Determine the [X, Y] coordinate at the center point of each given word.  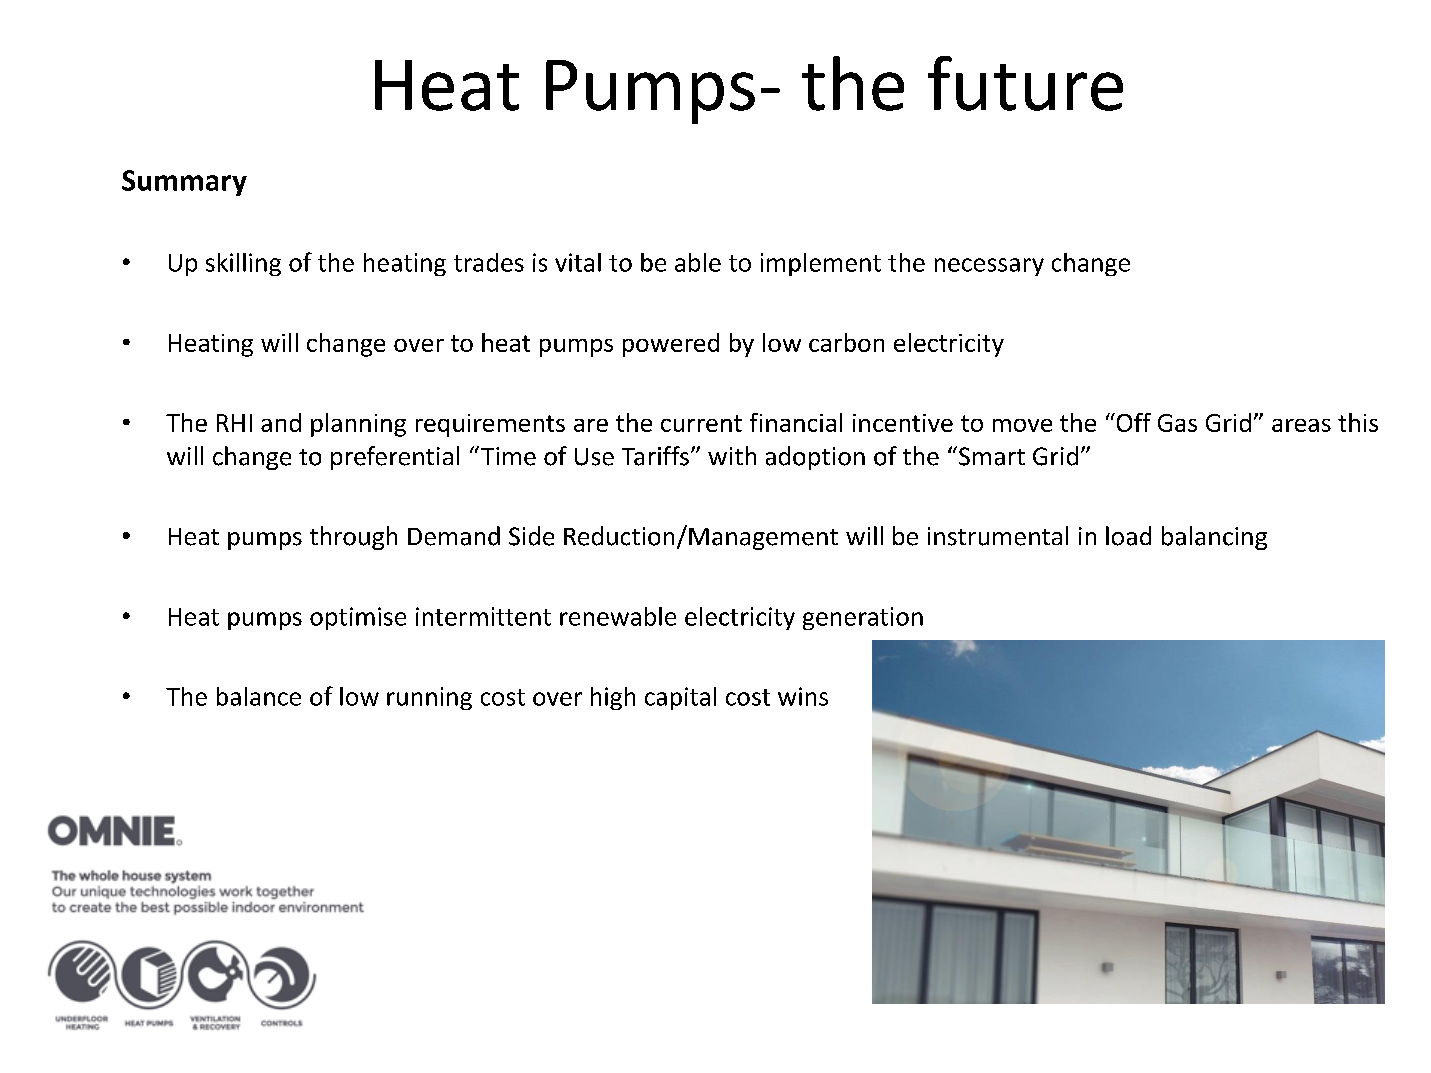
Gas [1177, 423]
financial [796, 422]
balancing [1214, 538]
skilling [243, 264]
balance [259, 696]
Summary [184, 183]
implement [821, 264]
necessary [989, 267]
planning [358, 425]
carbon [846, 342]
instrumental [998, 536]
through [353, 538]
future [1025, 83]
